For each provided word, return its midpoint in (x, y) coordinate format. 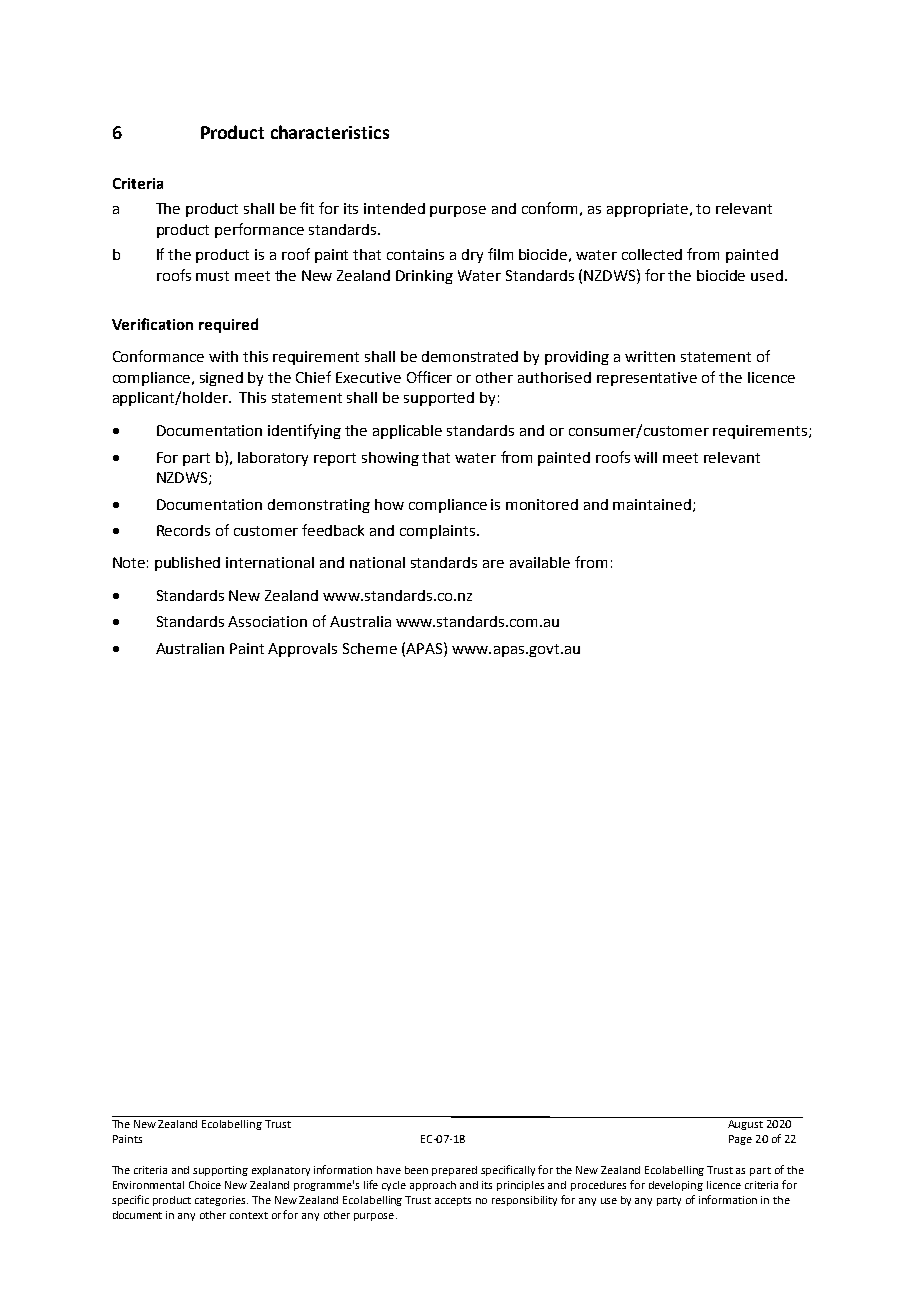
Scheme (370, 648)
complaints (439, 532)
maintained (653, 505)
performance (259, 230)
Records (183, 530)
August (745, 1125)
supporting (220, 1171)
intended (394, 208)
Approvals (302, 650)
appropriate (649, 210)
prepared (454, 1171)
